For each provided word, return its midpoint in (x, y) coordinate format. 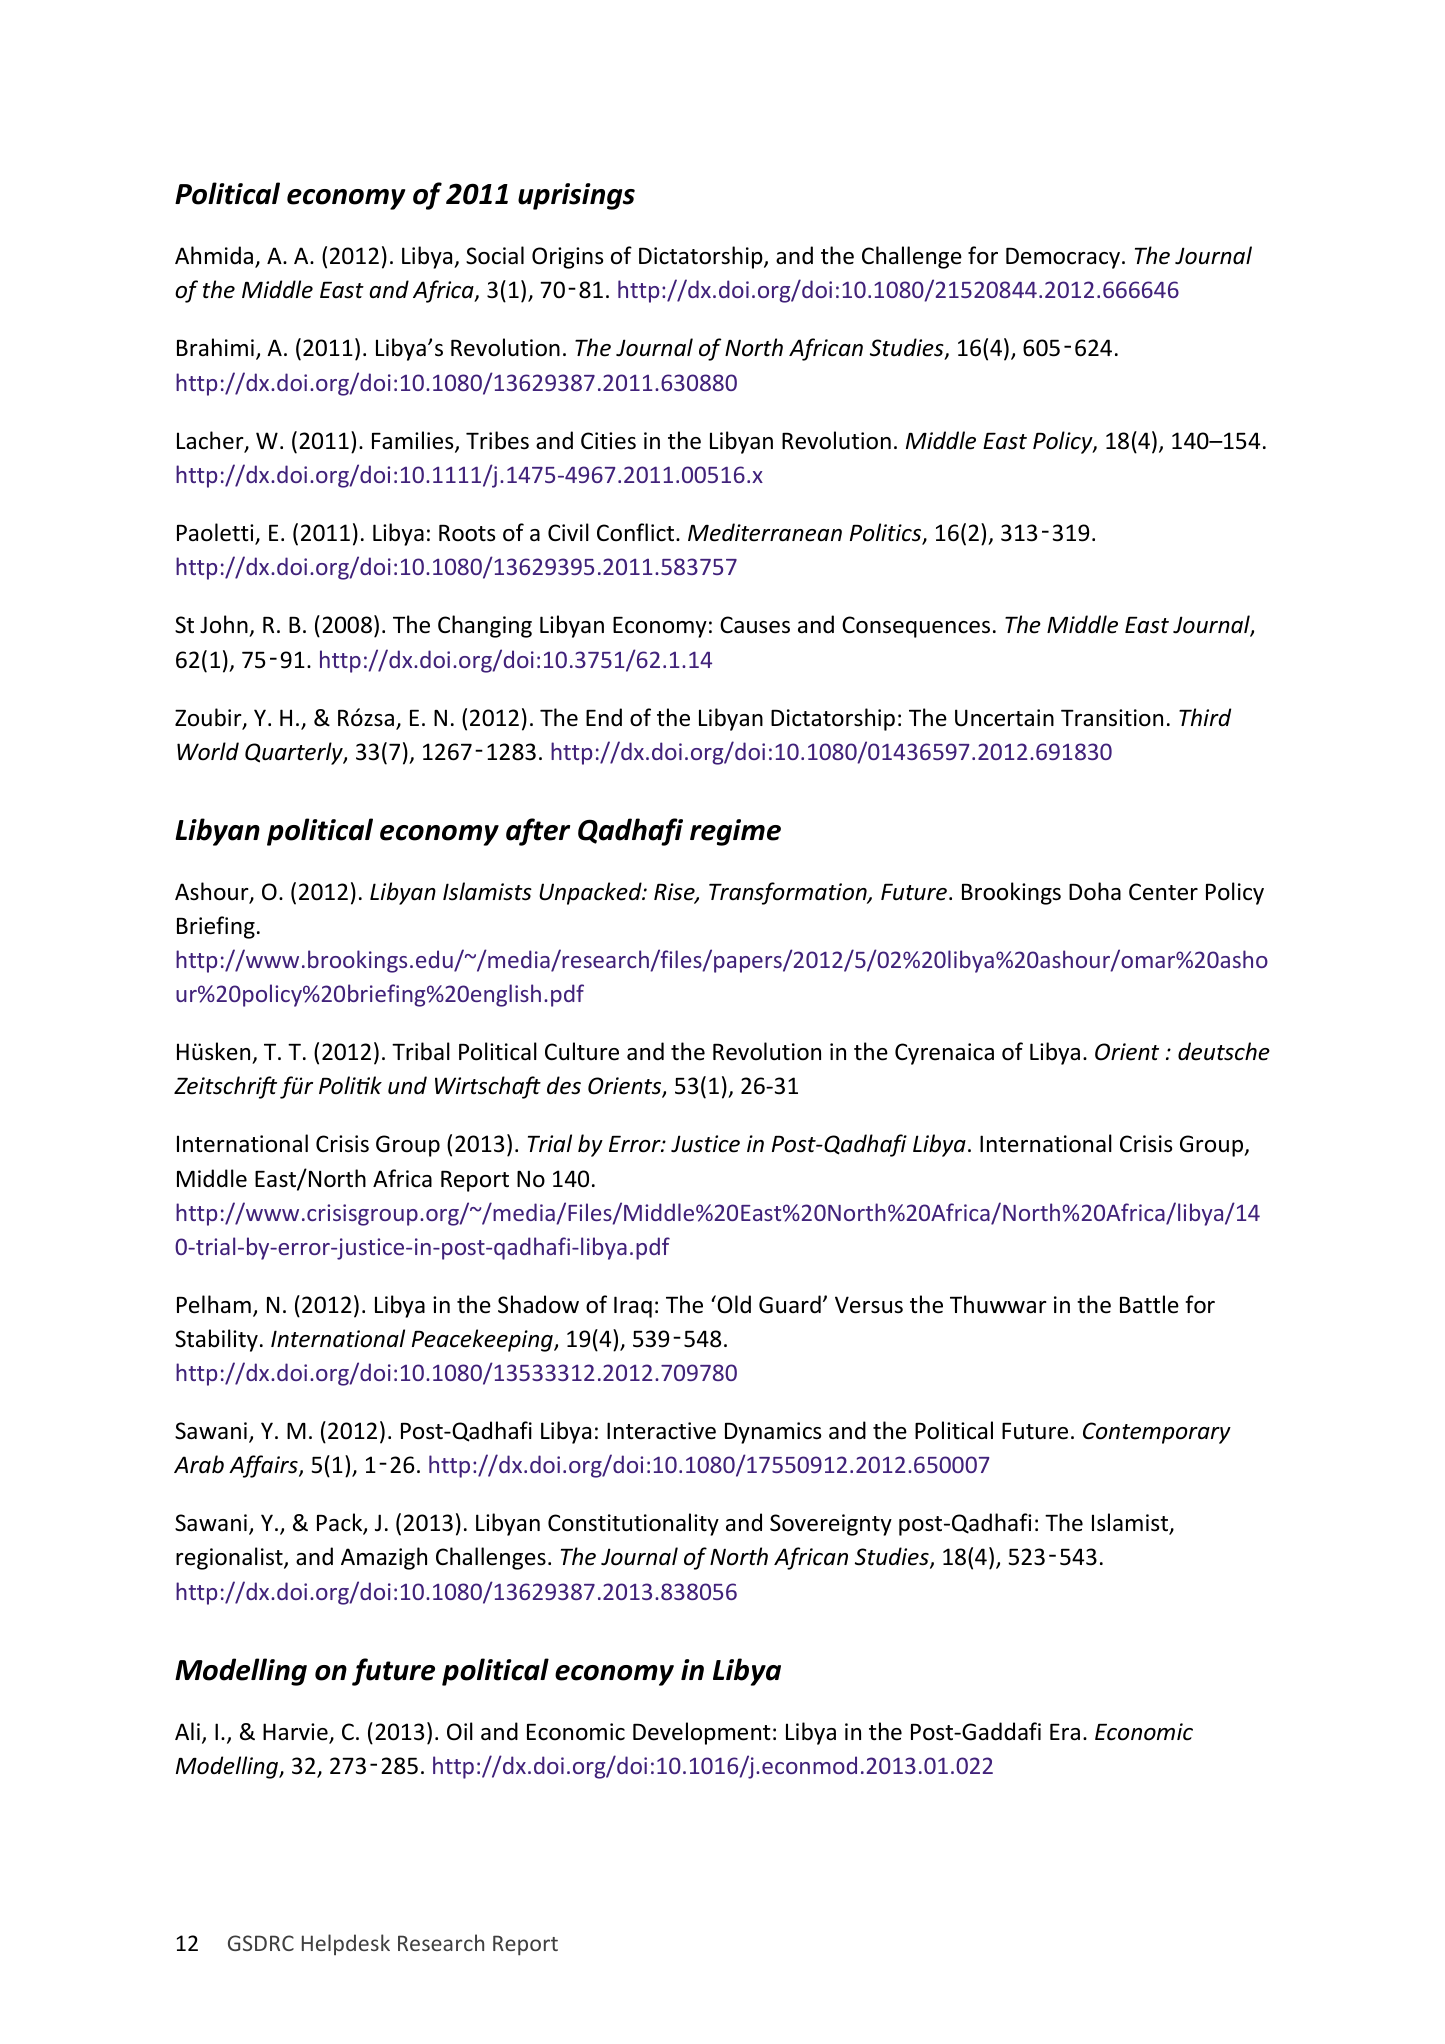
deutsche (1224, 1051)
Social (495, 255)
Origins (567, 258)
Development (702, 1733)
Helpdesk (346, 1944)
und (407, 1085)
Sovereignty (831, 1525)
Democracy (1064, 258)
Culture (582, 1051)
